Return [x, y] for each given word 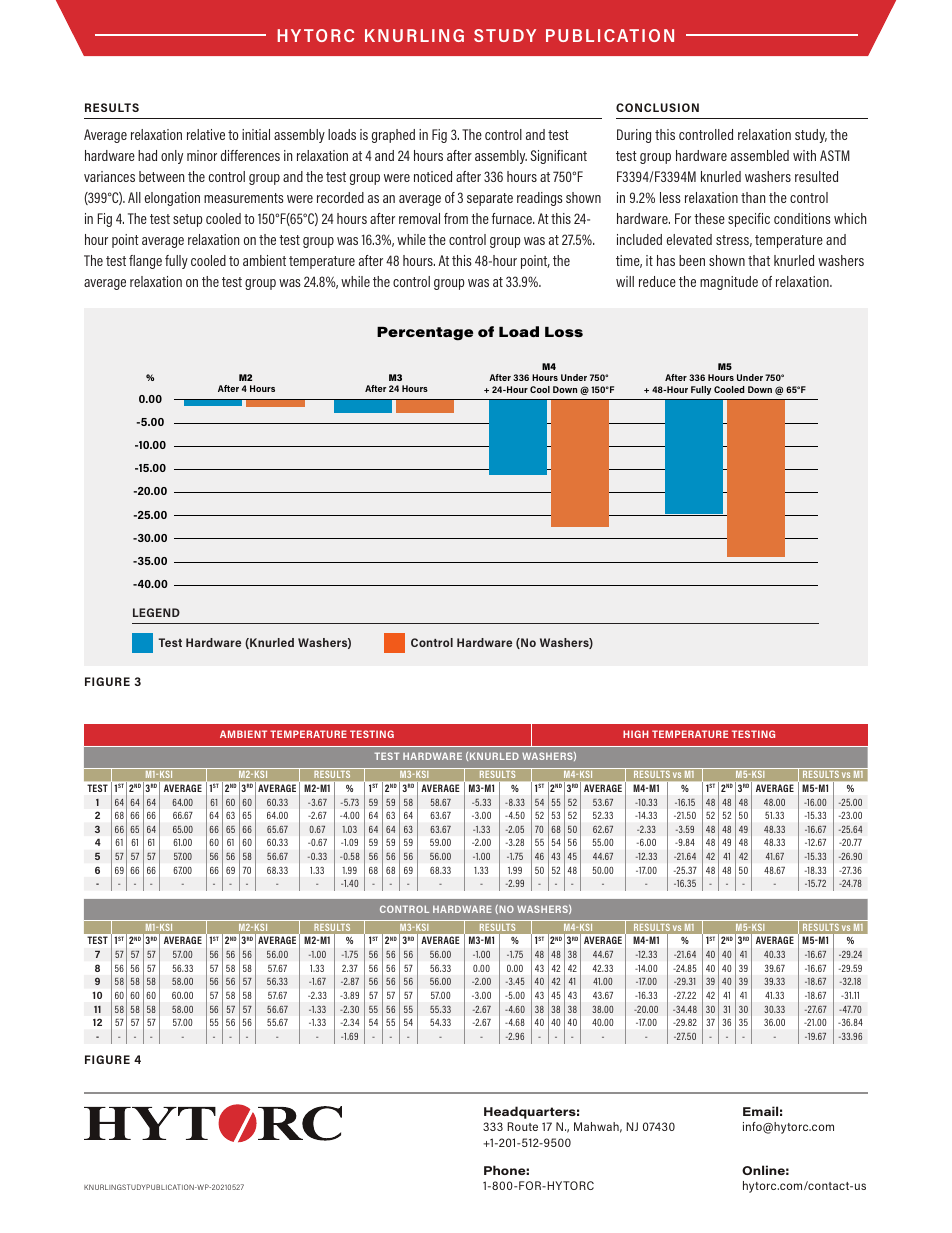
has [666, 260]
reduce [657, 281]
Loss [564, 332]
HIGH [636, 734]
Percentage [425, 334]
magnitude [729, 283]
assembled [760, 155]
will [625, 281]
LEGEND [156, 612]
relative [206, 134]
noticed [433, 176]
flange [145, 262]
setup [187, 220]
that [759, 260]
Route [522, 1126]
